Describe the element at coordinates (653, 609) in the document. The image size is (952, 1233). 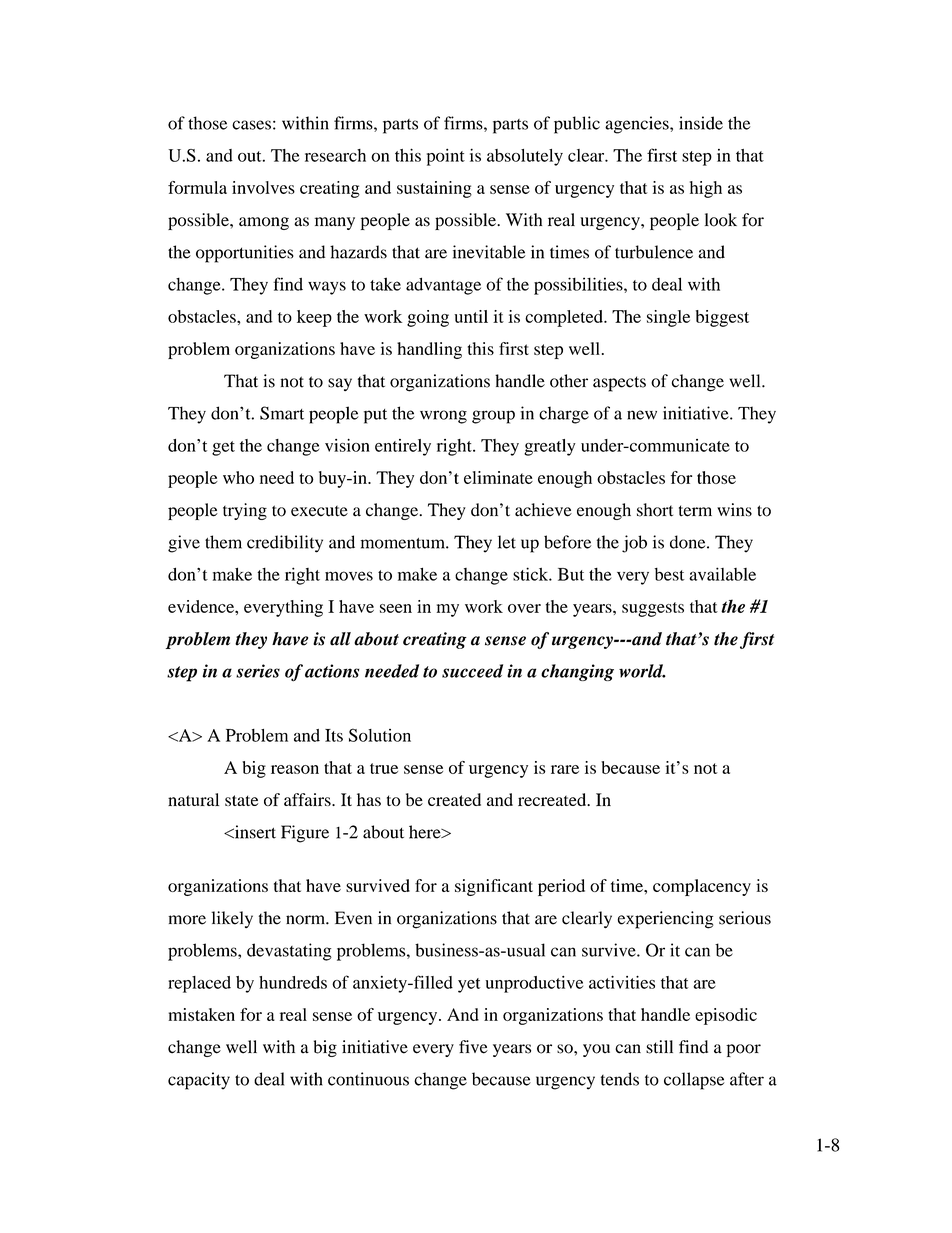
I see `suggests` at that location.
